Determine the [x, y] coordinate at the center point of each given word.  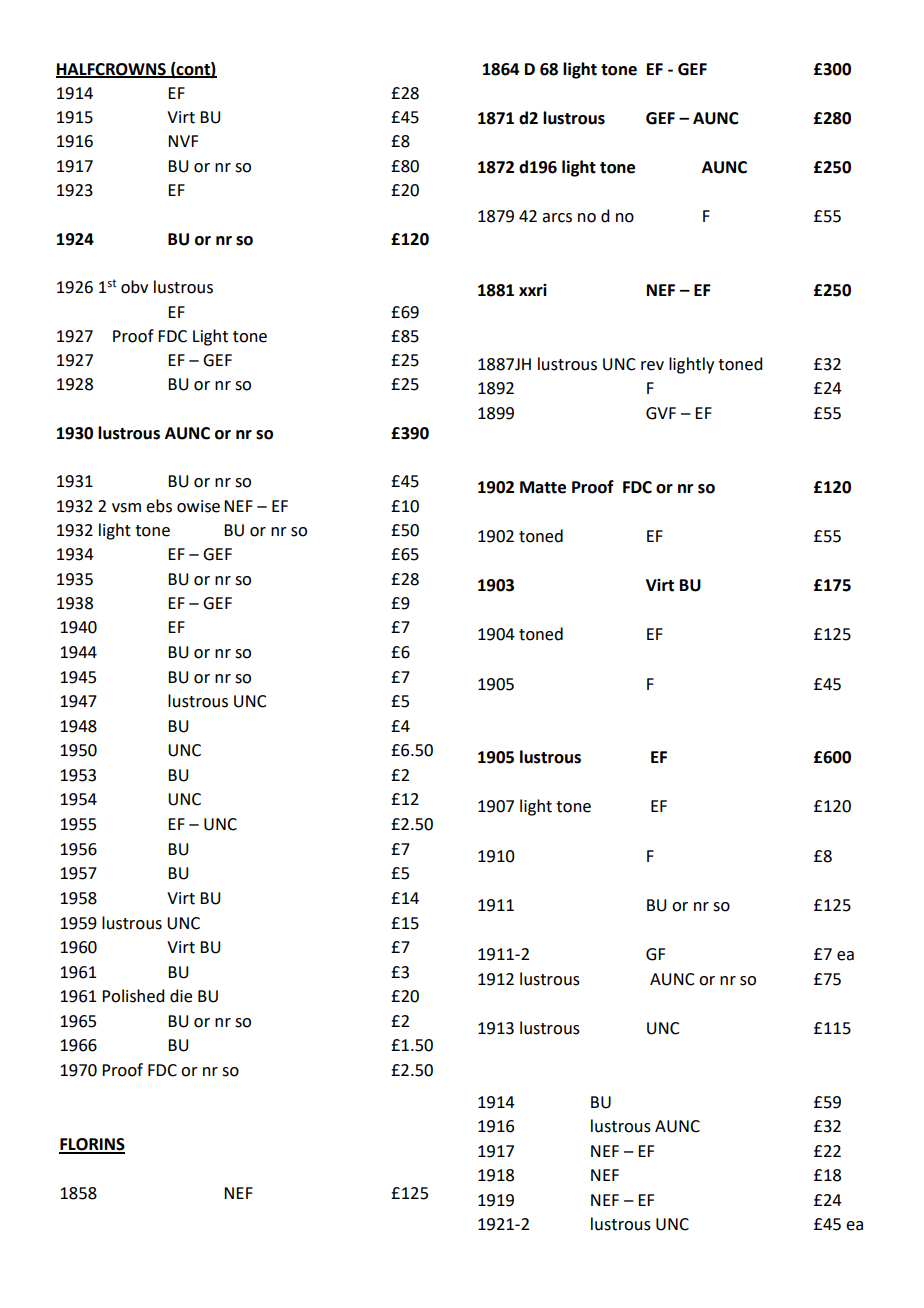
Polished [133, 996]
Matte [543, 487]
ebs [159, 506]
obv [134, 287]
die [181, 996]
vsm [126, 508]
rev [652, 366]
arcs [557, 218]
